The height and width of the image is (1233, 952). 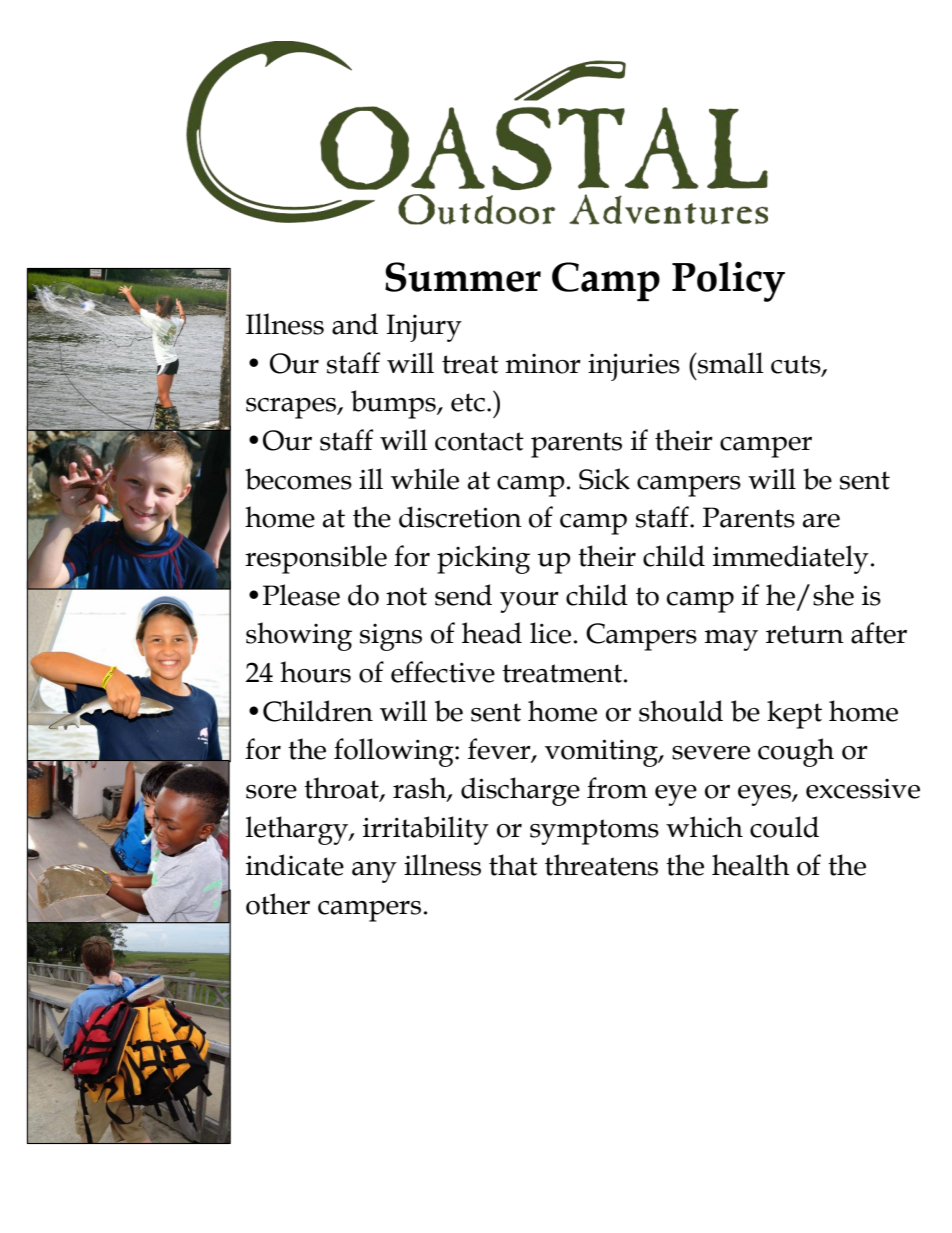 I want to click on any, so click(x=374, y=872).
